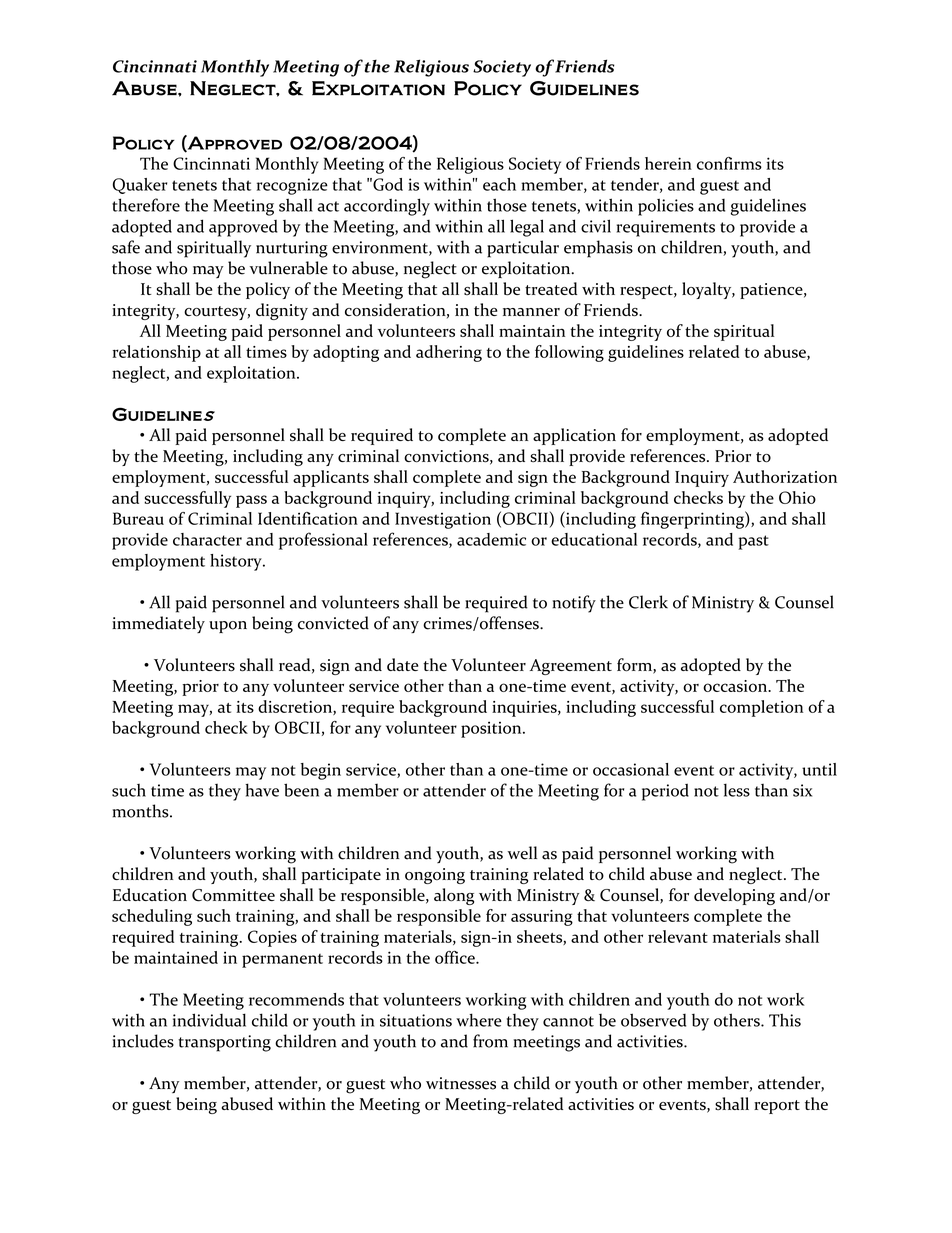  I want to click on each, so click(499, 184).
